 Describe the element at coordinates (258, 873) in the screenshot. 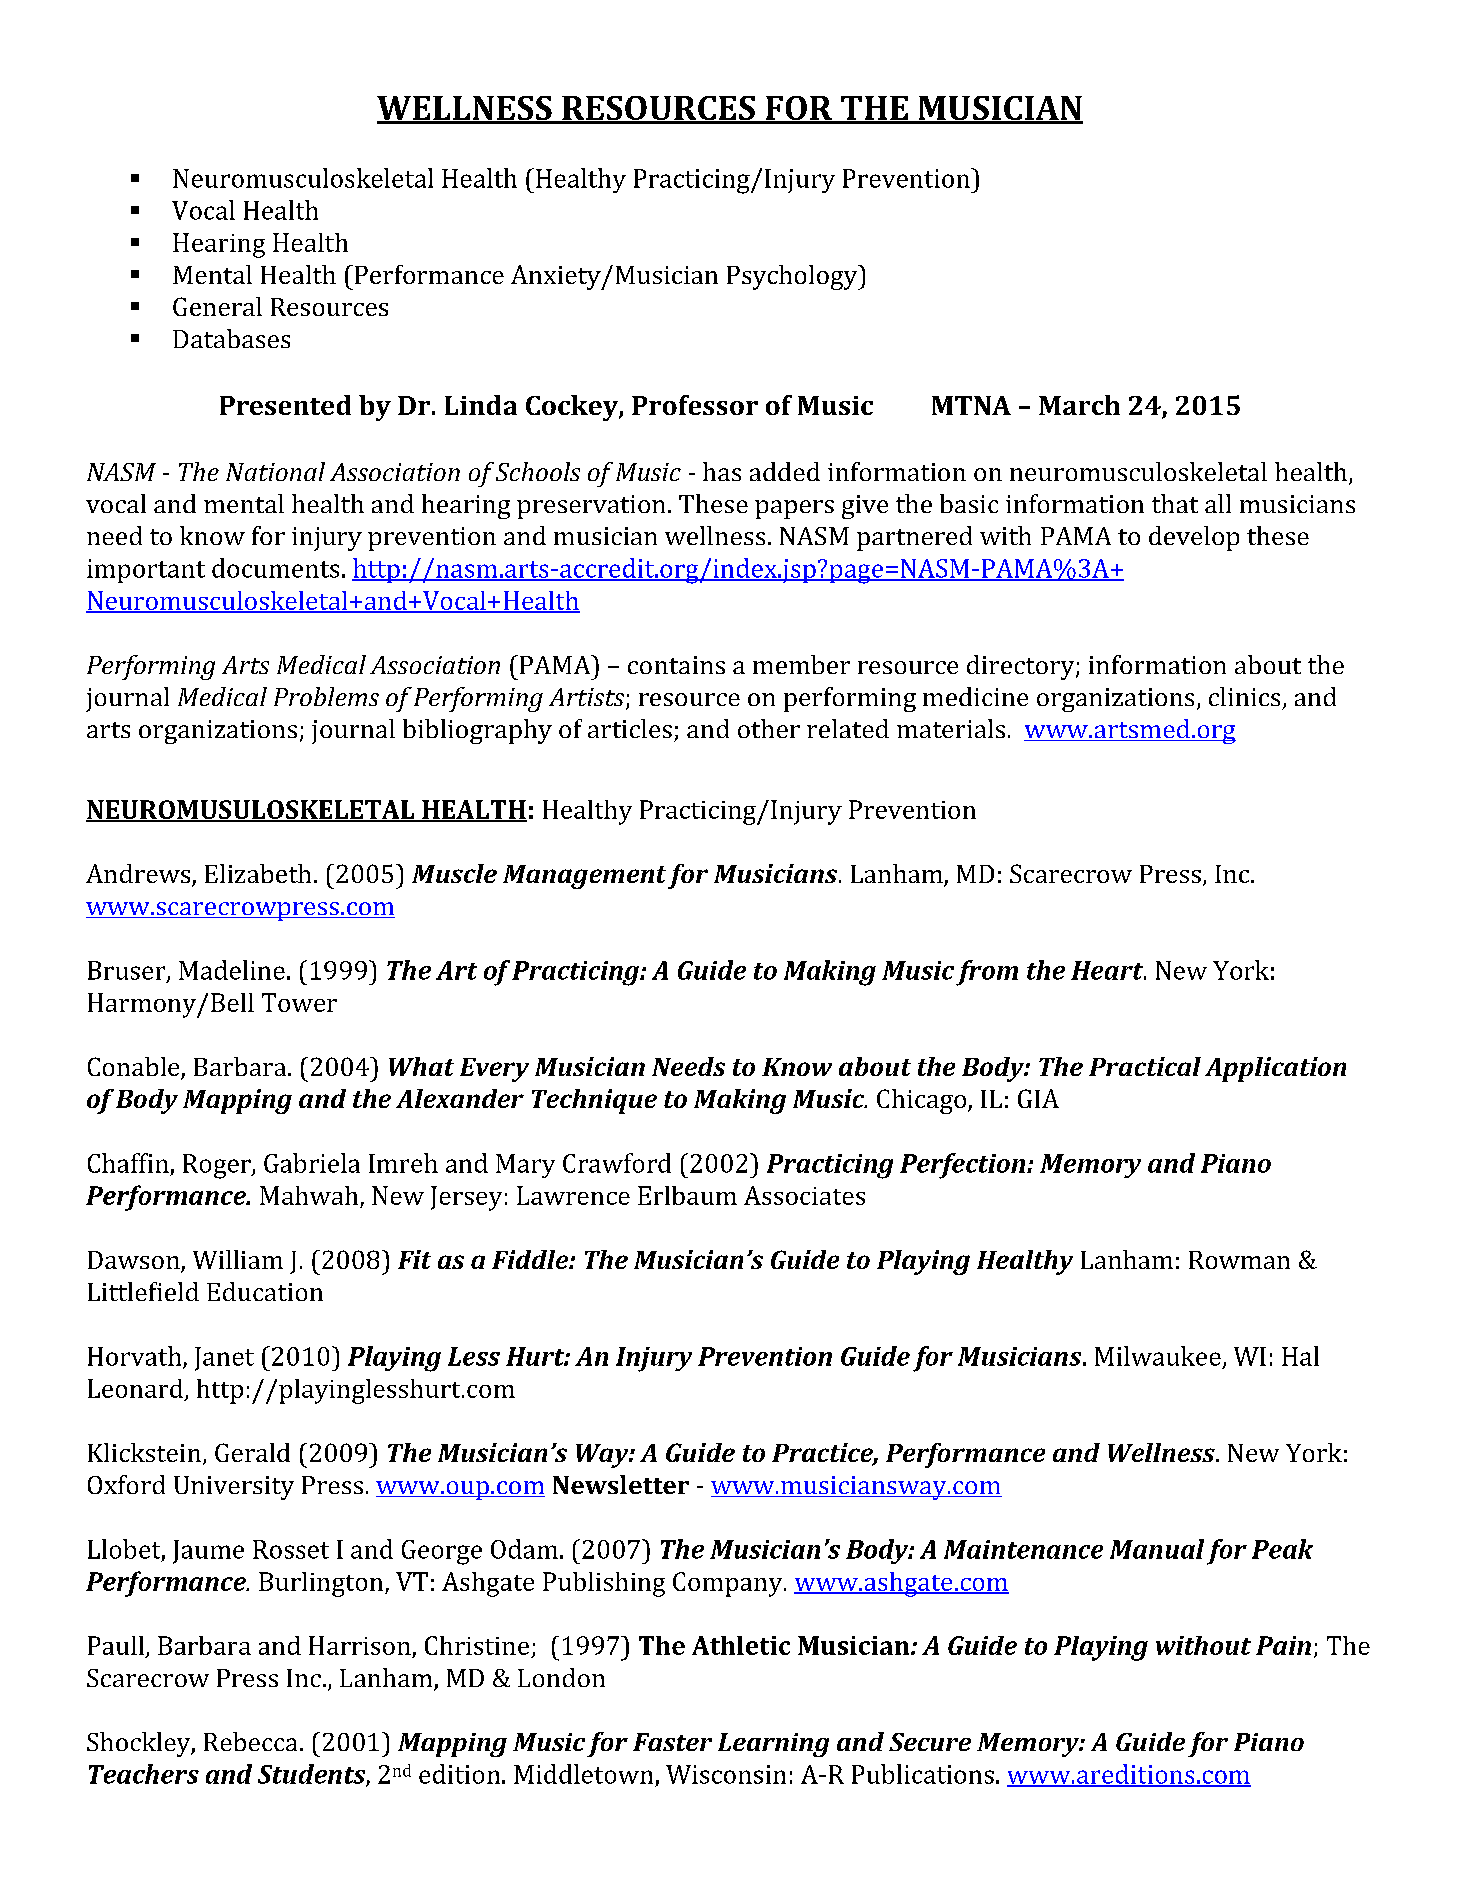

I see `Elizabeth` at that location.
